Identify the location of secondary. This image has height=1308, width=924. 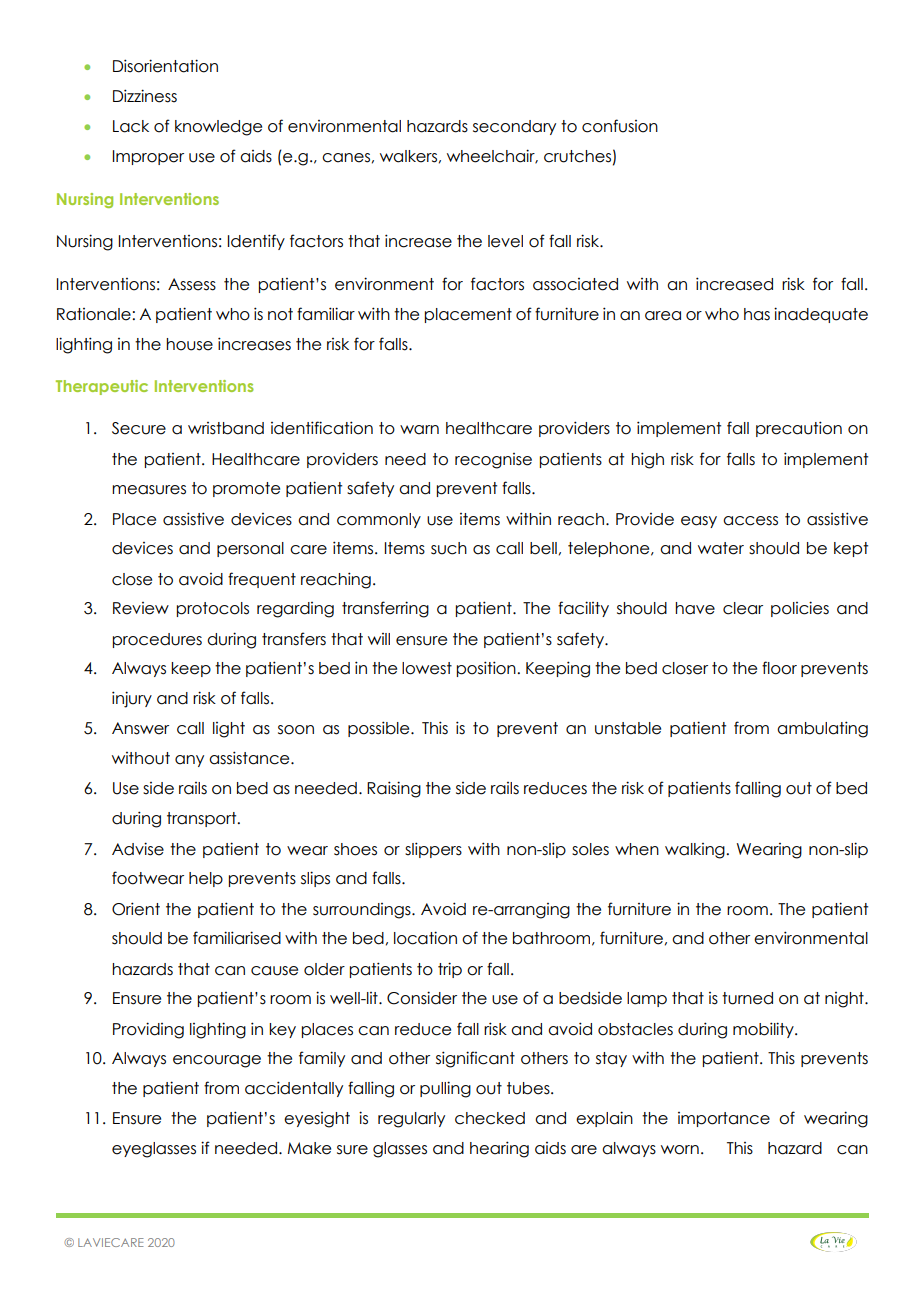
(514, 127).
